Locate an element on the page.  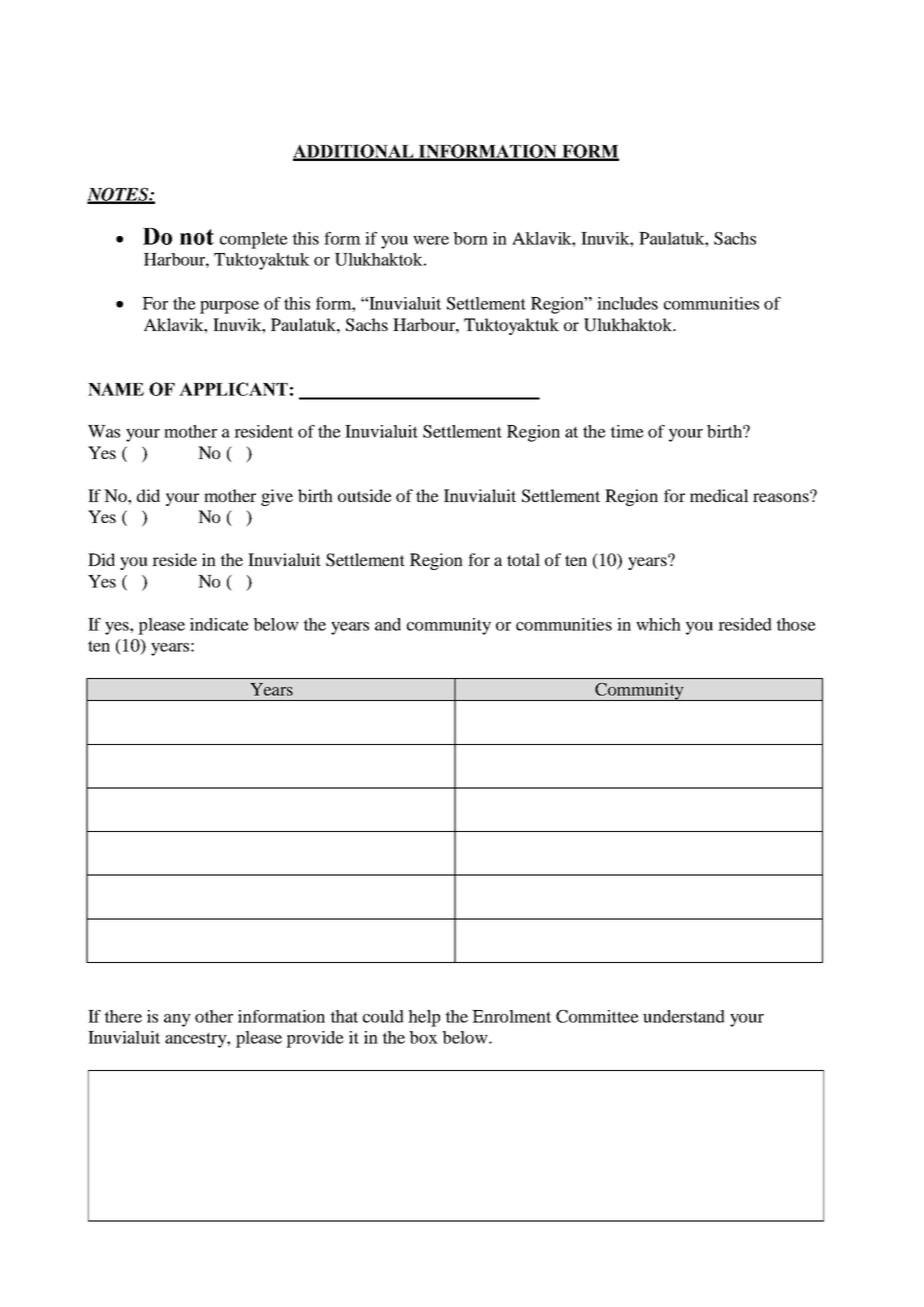
complete is located at coordinates (254, 240).
